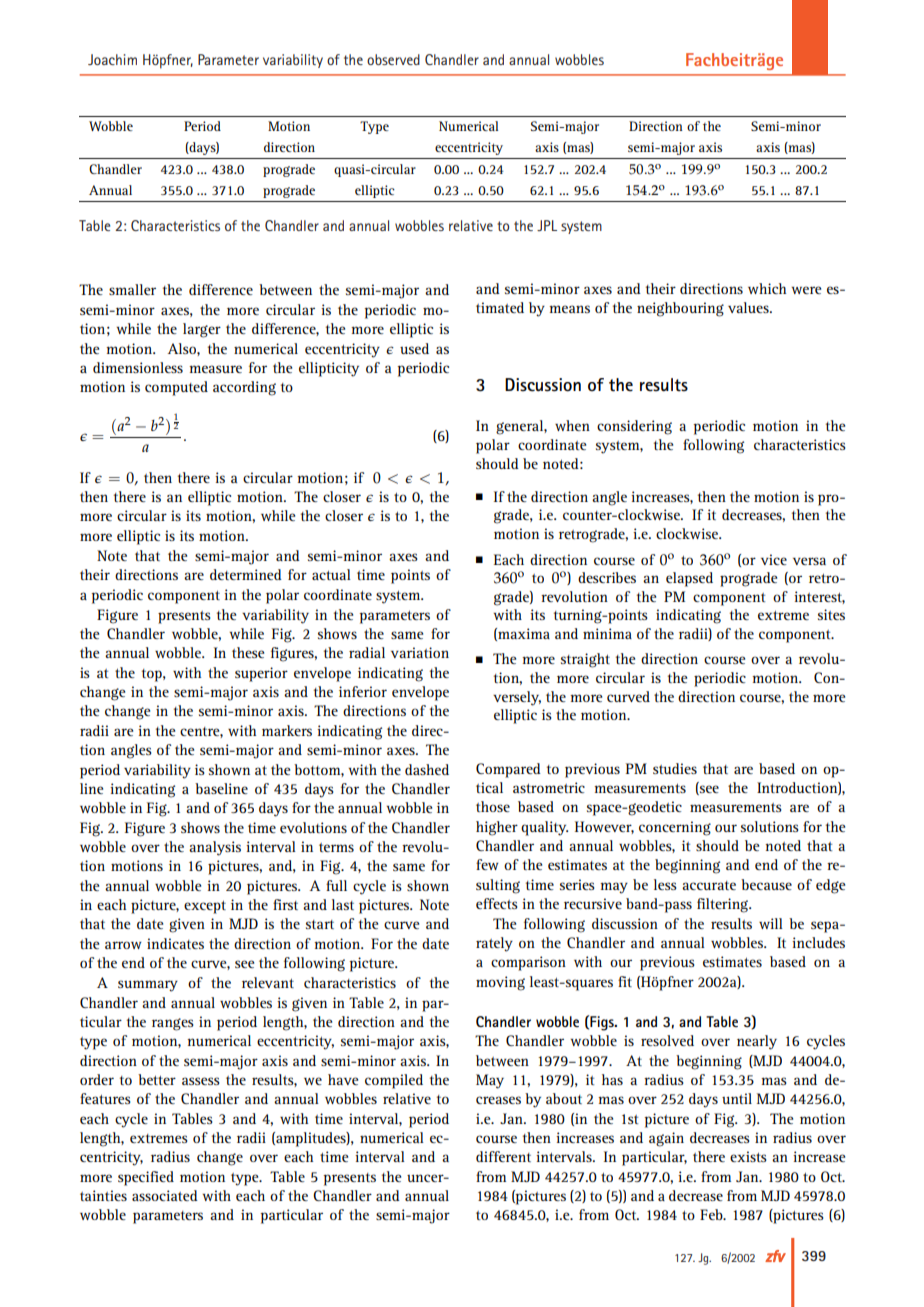 This document has height=1307, width=924. Describe the element at coordinates (767, 288) in the document. I see `which` at that location.
